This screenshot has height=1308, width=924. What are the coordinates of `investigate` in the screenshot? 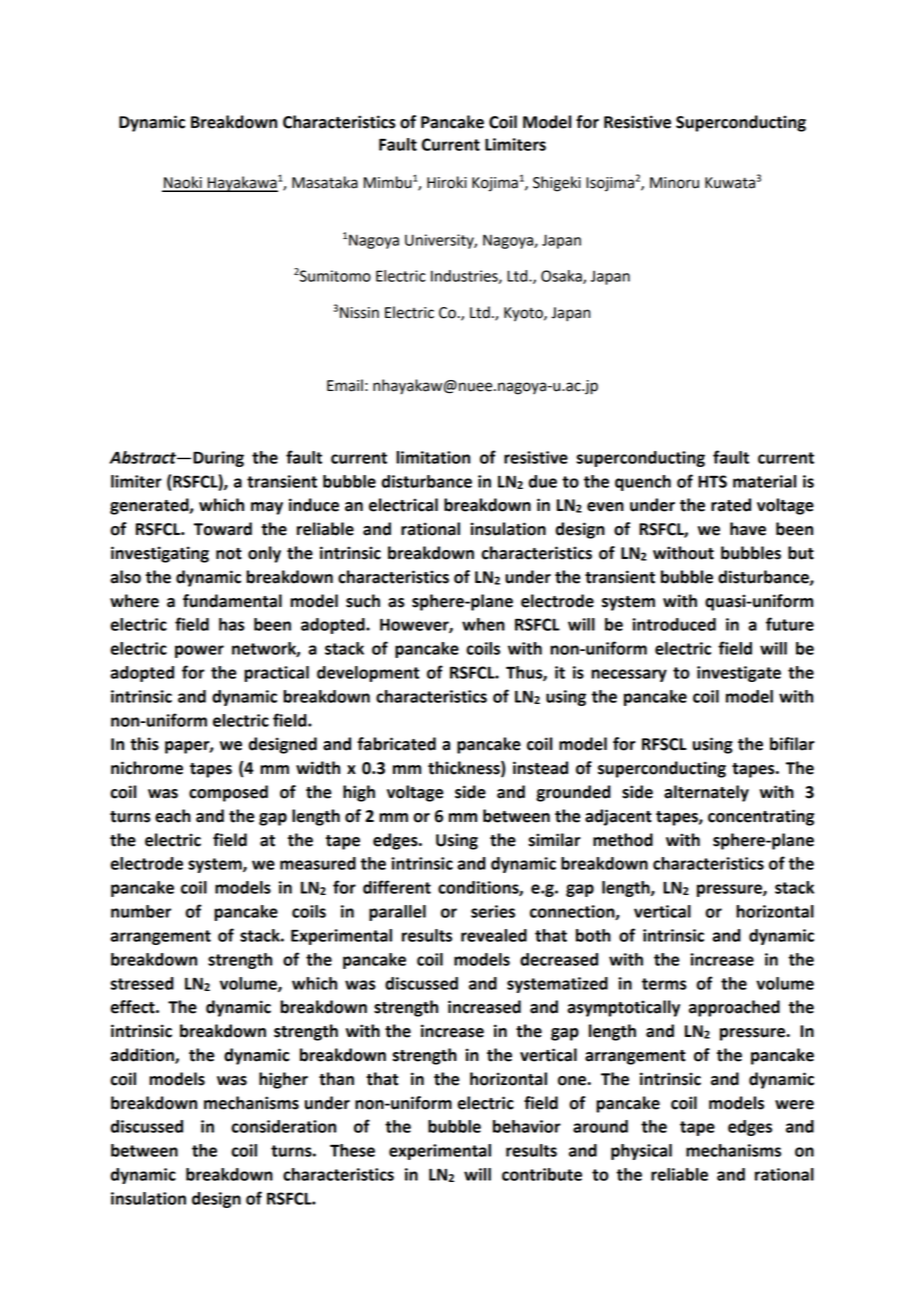 It's located at (739, 674).
